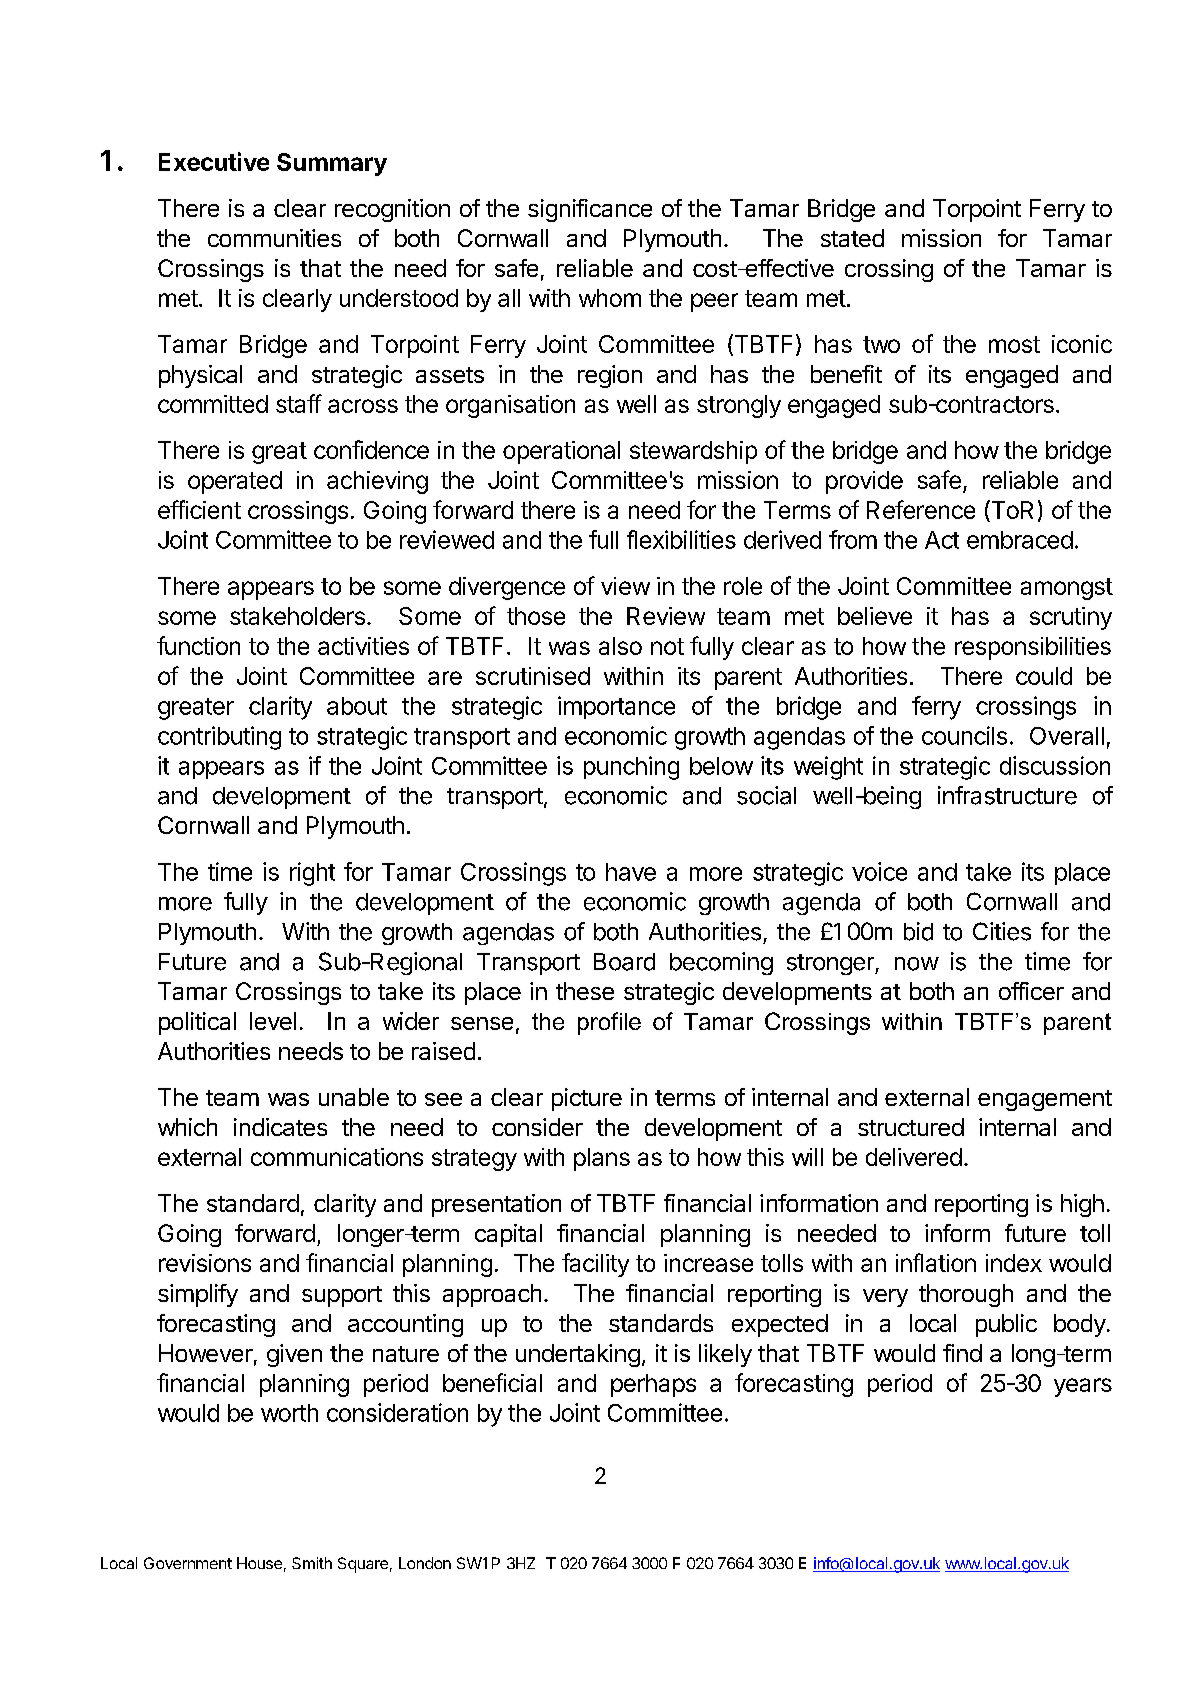  What do you see at coordinates (235, 482) in the image?
I see `operated` at bounding box center [235, 482].
